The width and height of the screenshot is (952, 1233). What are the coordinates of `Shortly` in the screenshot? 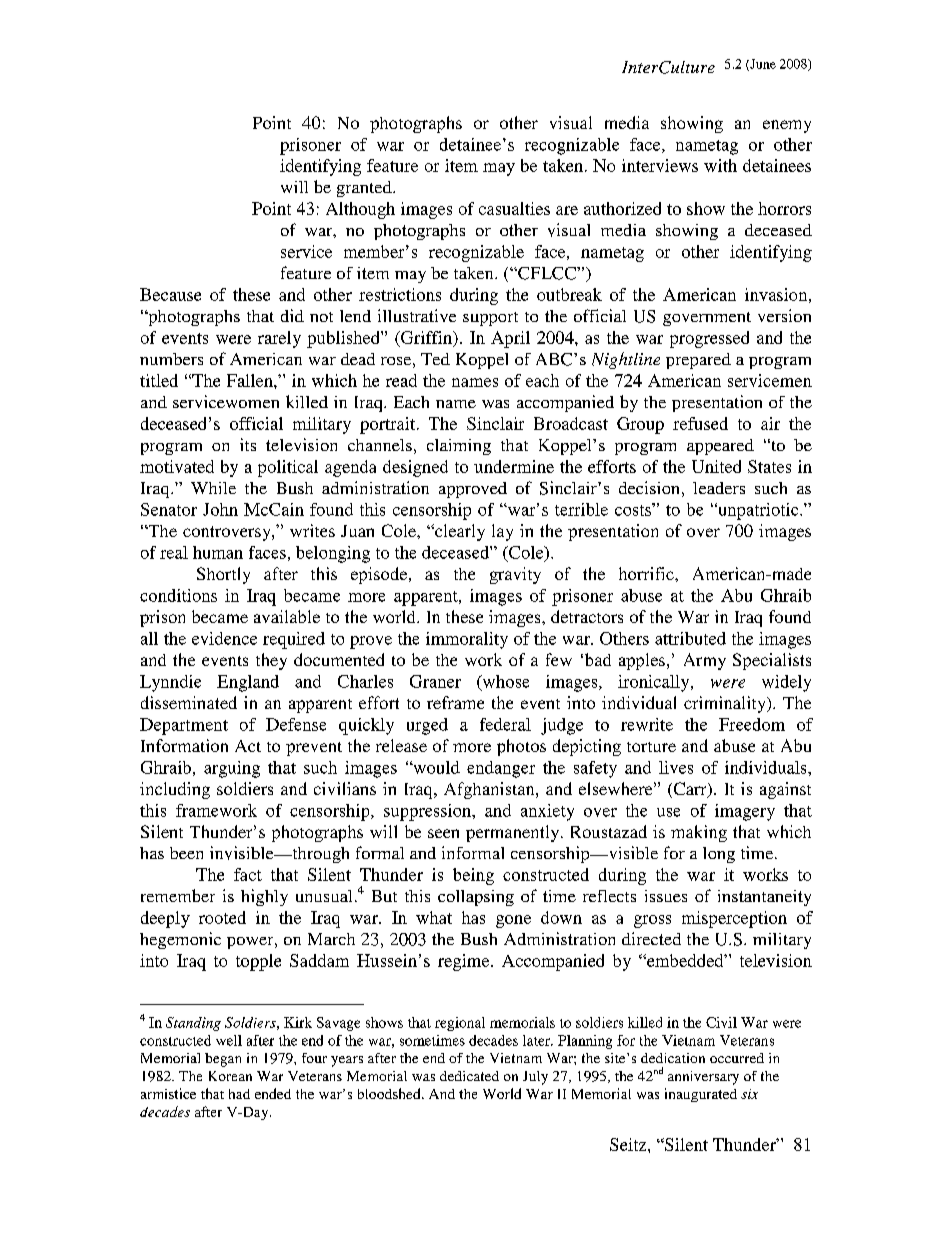 It's located at (223, 575).
